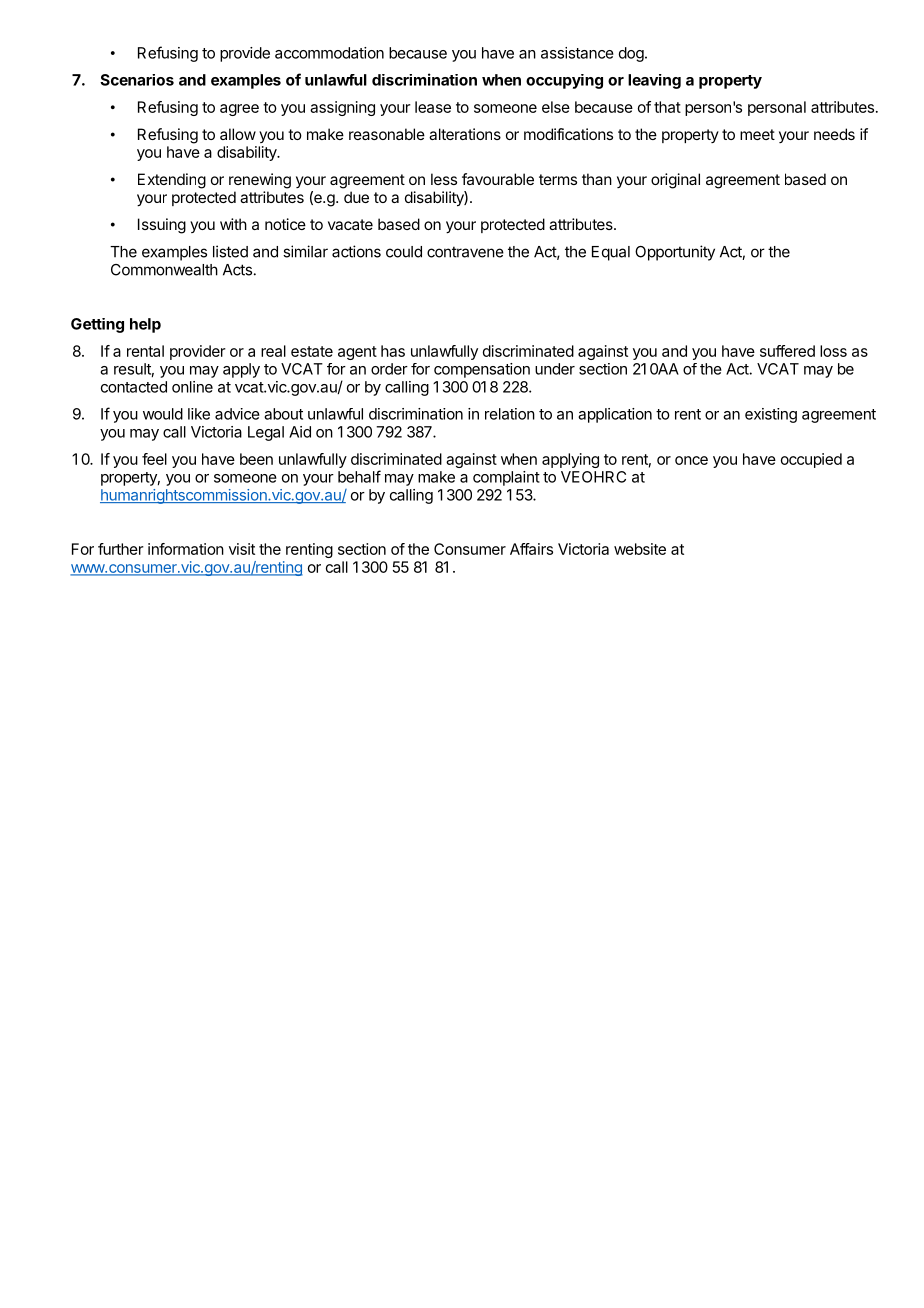  I want to click on information, so click(186, 549).
